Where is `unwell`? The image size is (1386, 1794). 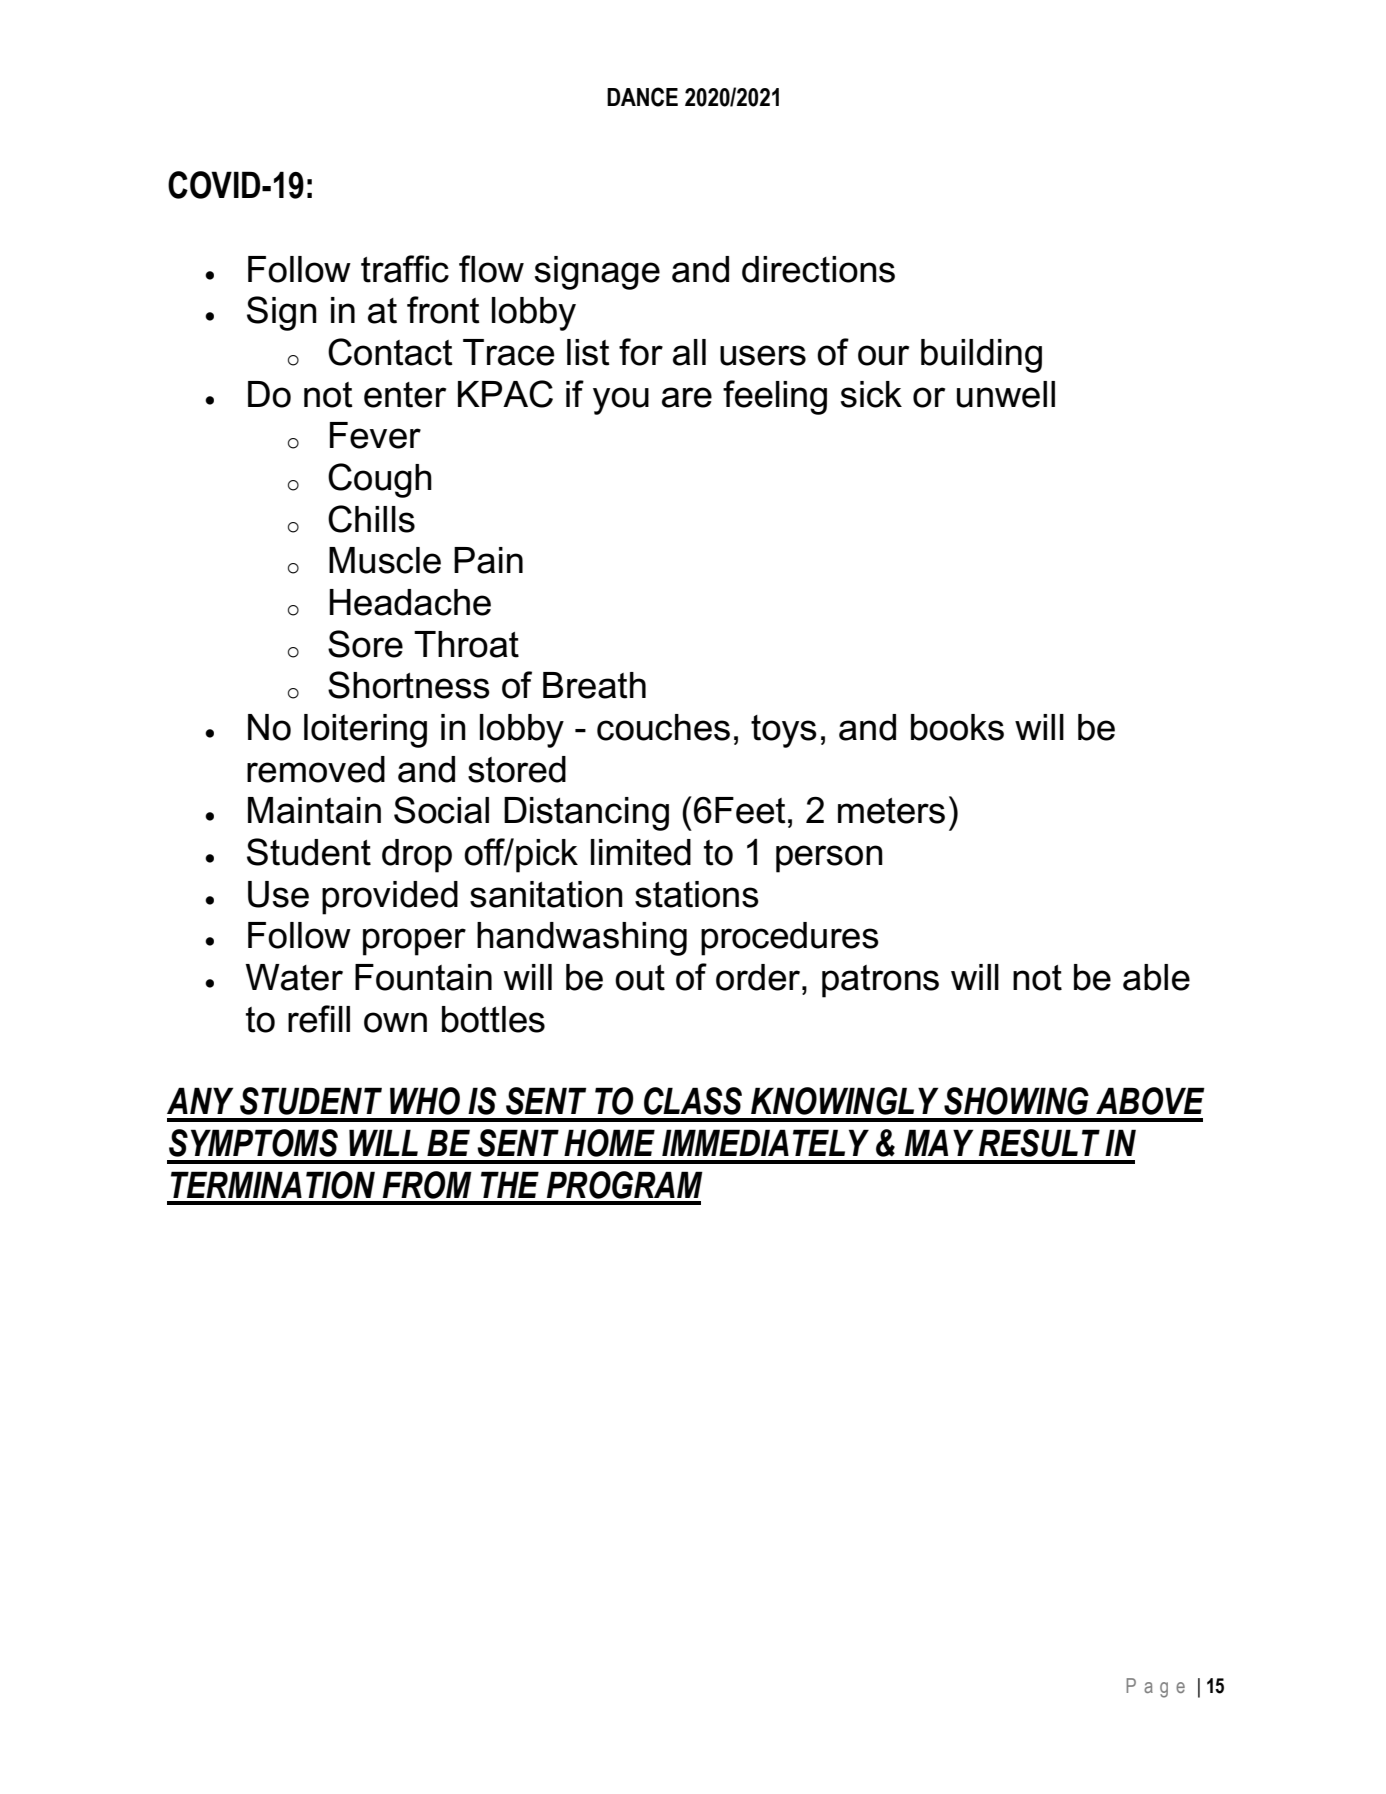 unwell is located at coordinates (1006, 394).
